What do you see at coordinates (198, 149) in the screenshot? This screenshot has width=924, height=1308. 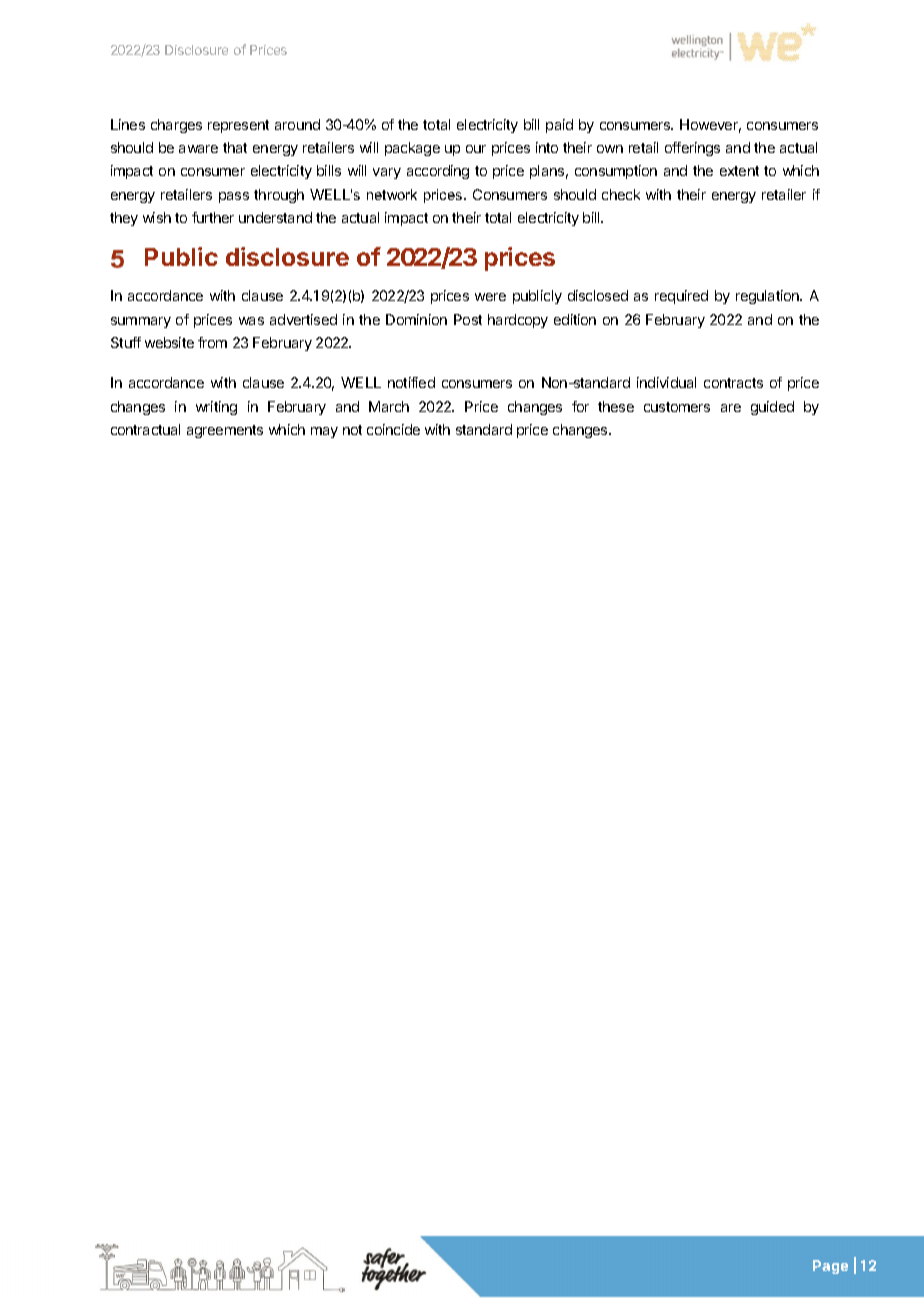 I see `aware` at bounding box center [198, 149].
